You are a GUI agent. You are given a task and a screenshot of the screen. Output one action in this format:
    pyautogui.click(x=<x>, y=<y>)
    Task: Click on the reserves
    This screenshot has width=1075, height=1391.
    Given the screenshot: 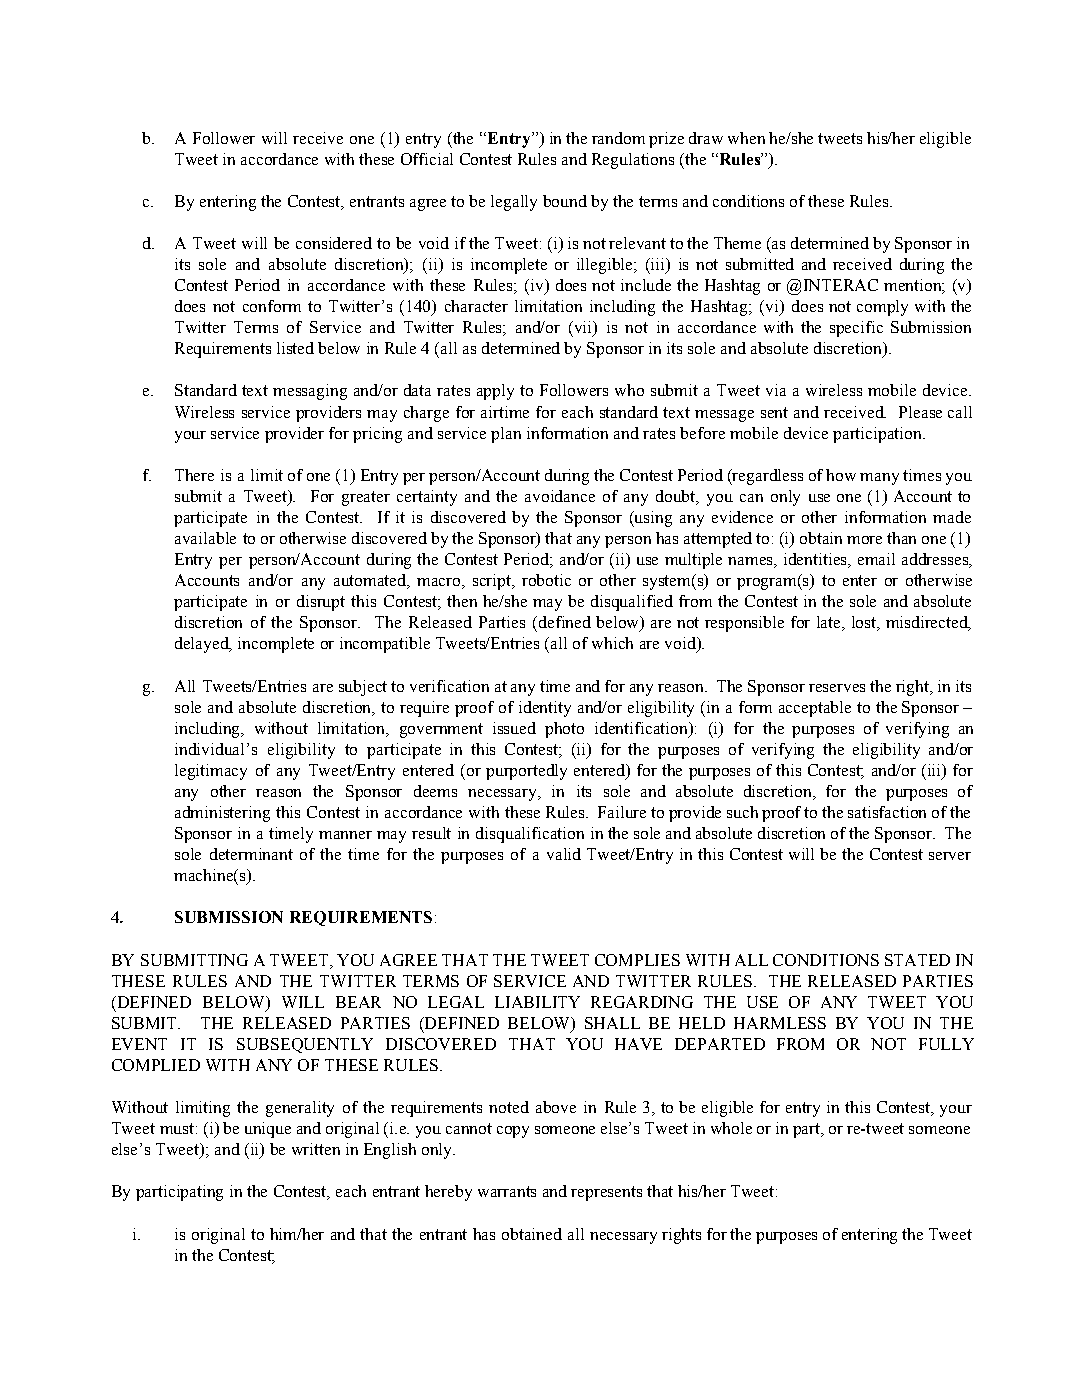 What is the action you would take?
    pyautogui.click(x=837, y=688)
